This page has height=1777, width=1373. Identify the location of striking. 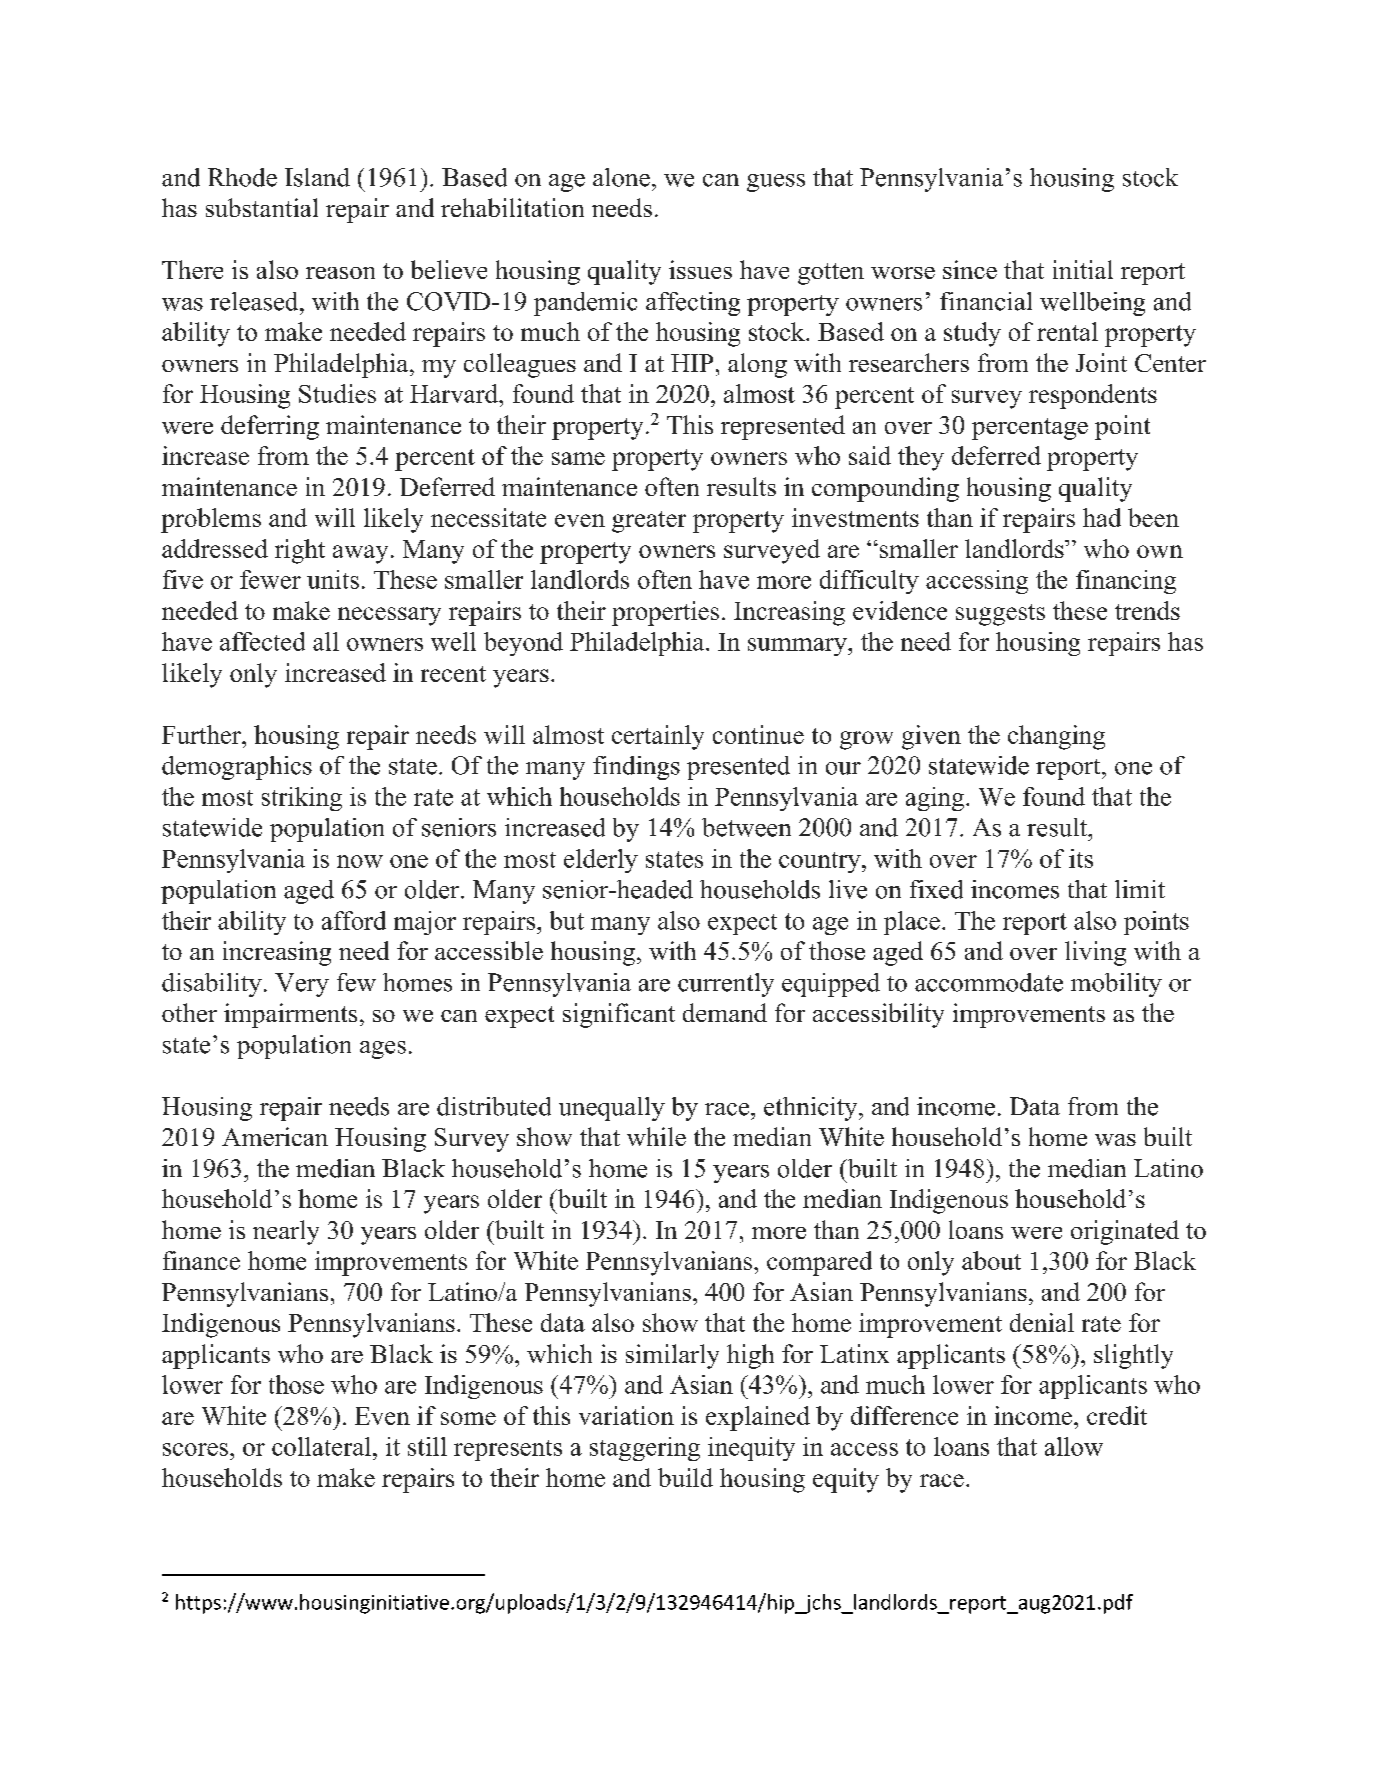
(302, 799).
